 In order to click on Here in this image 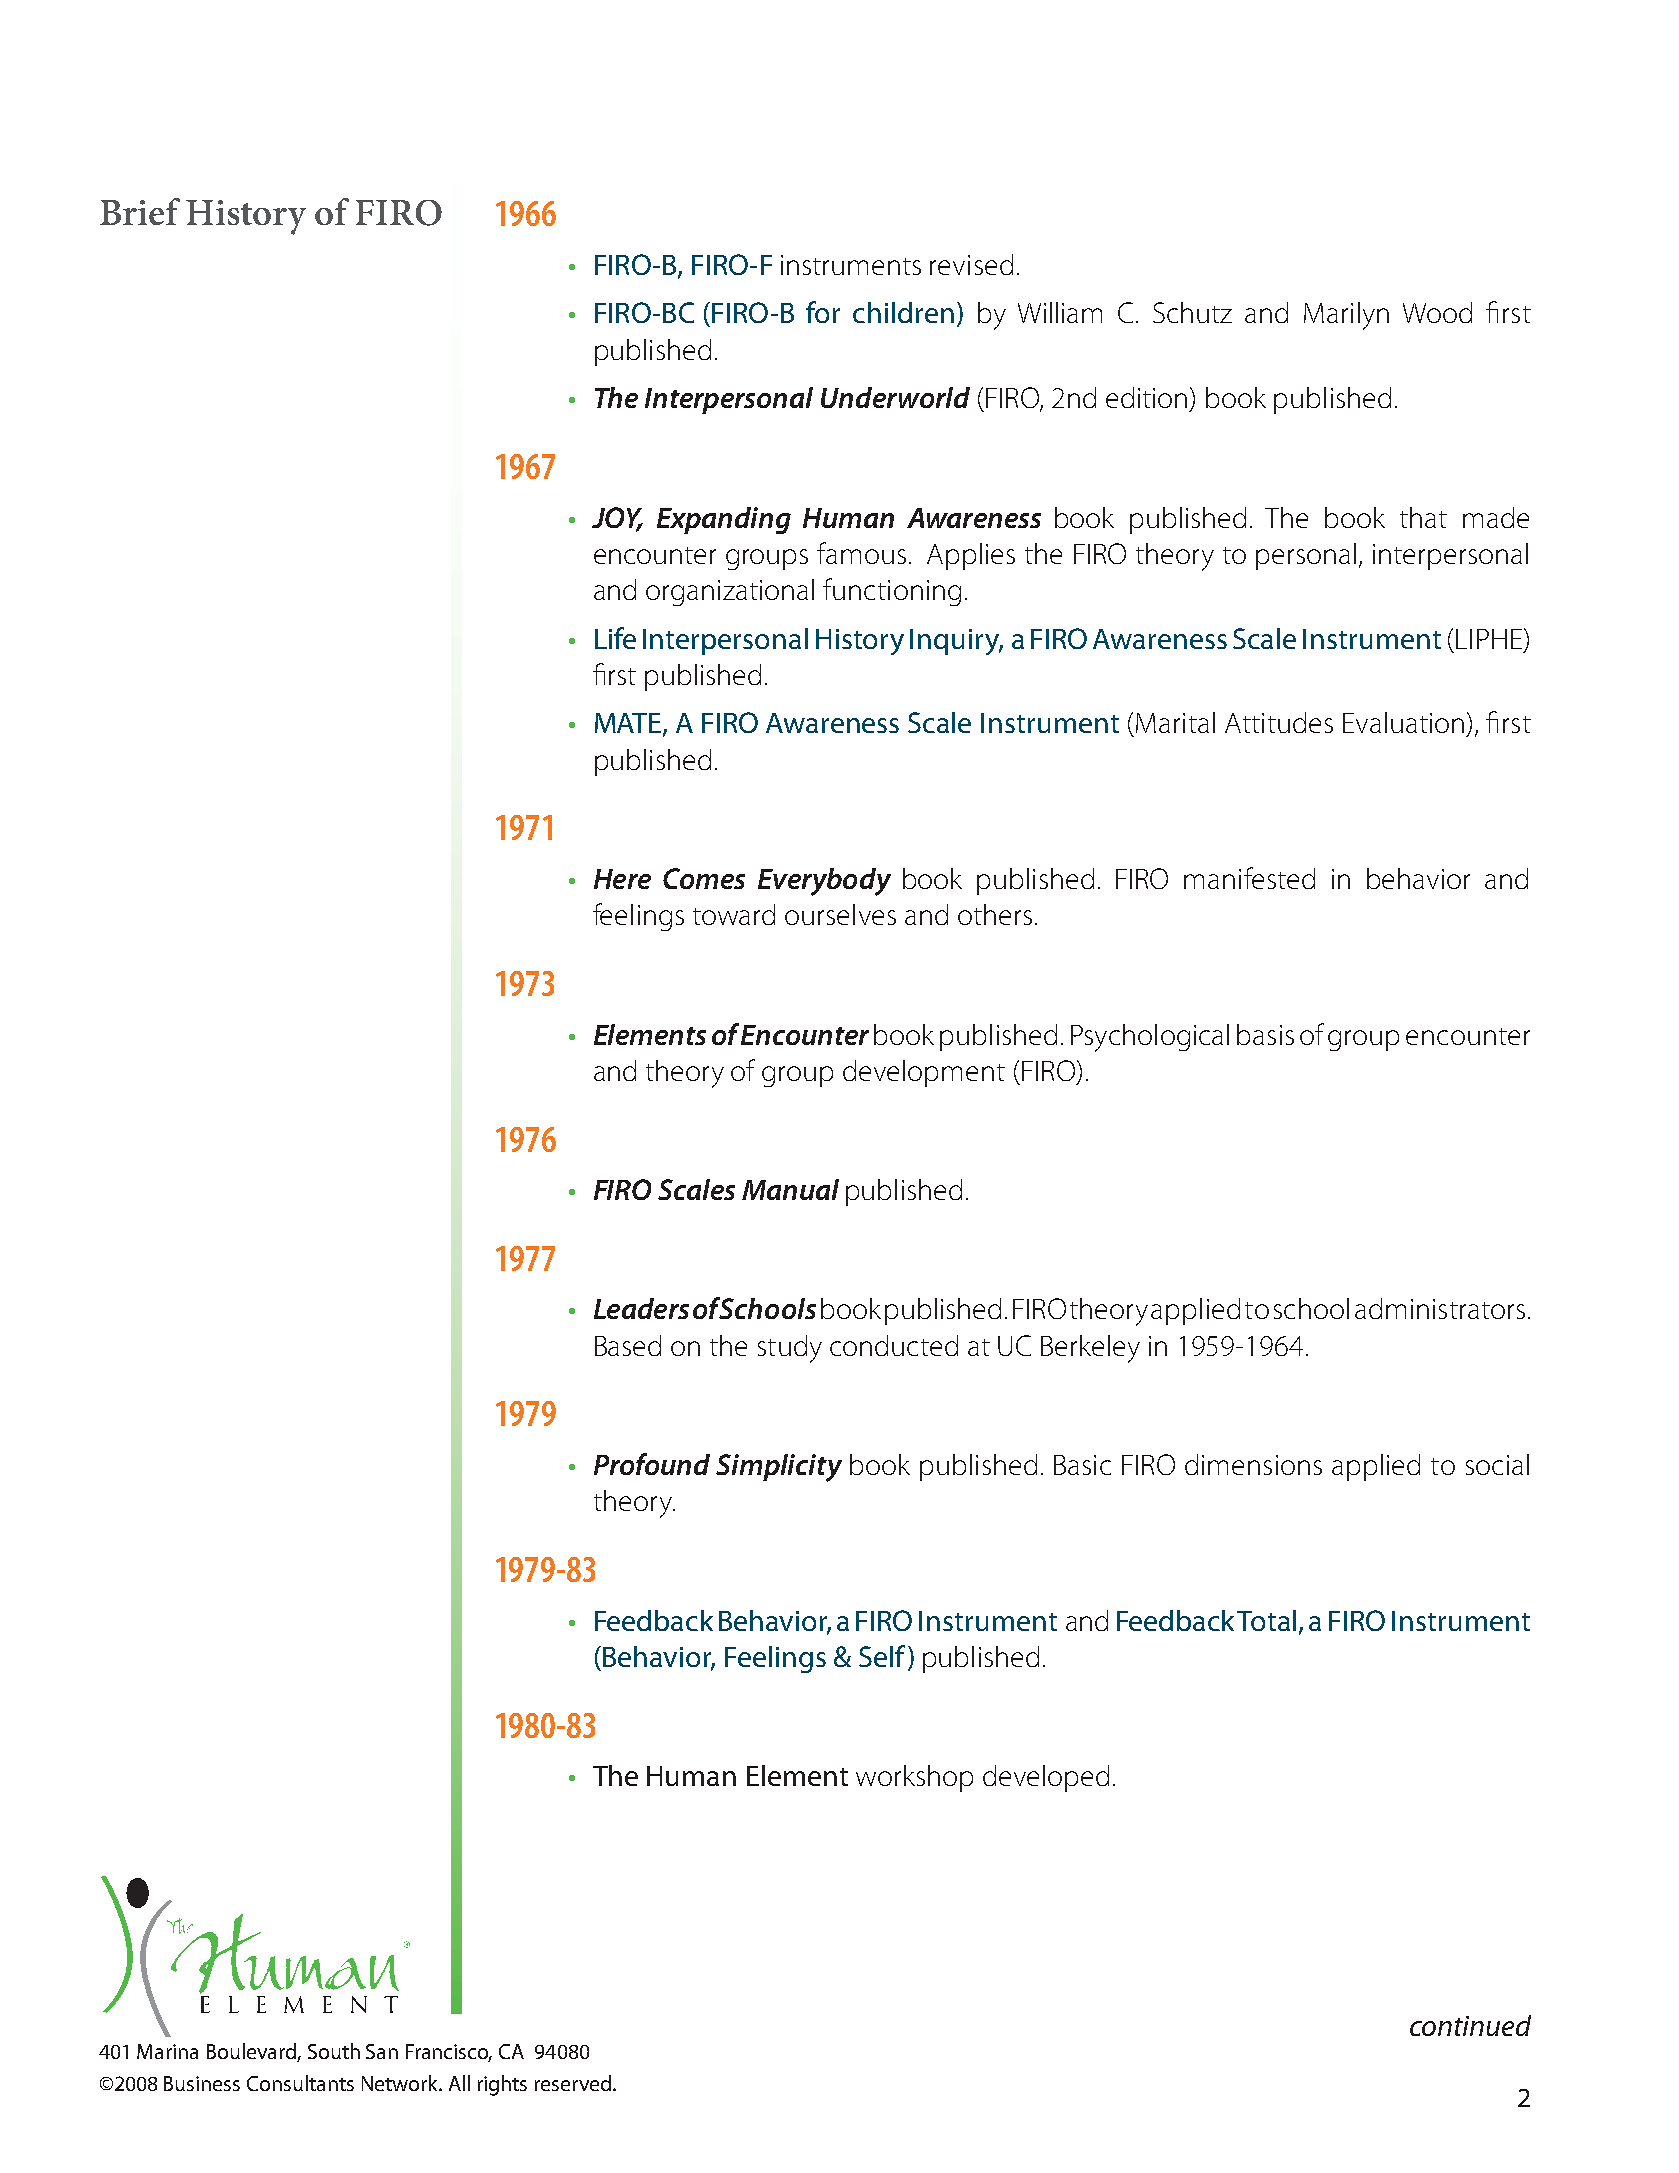, I will do `click(622, 879)`.
